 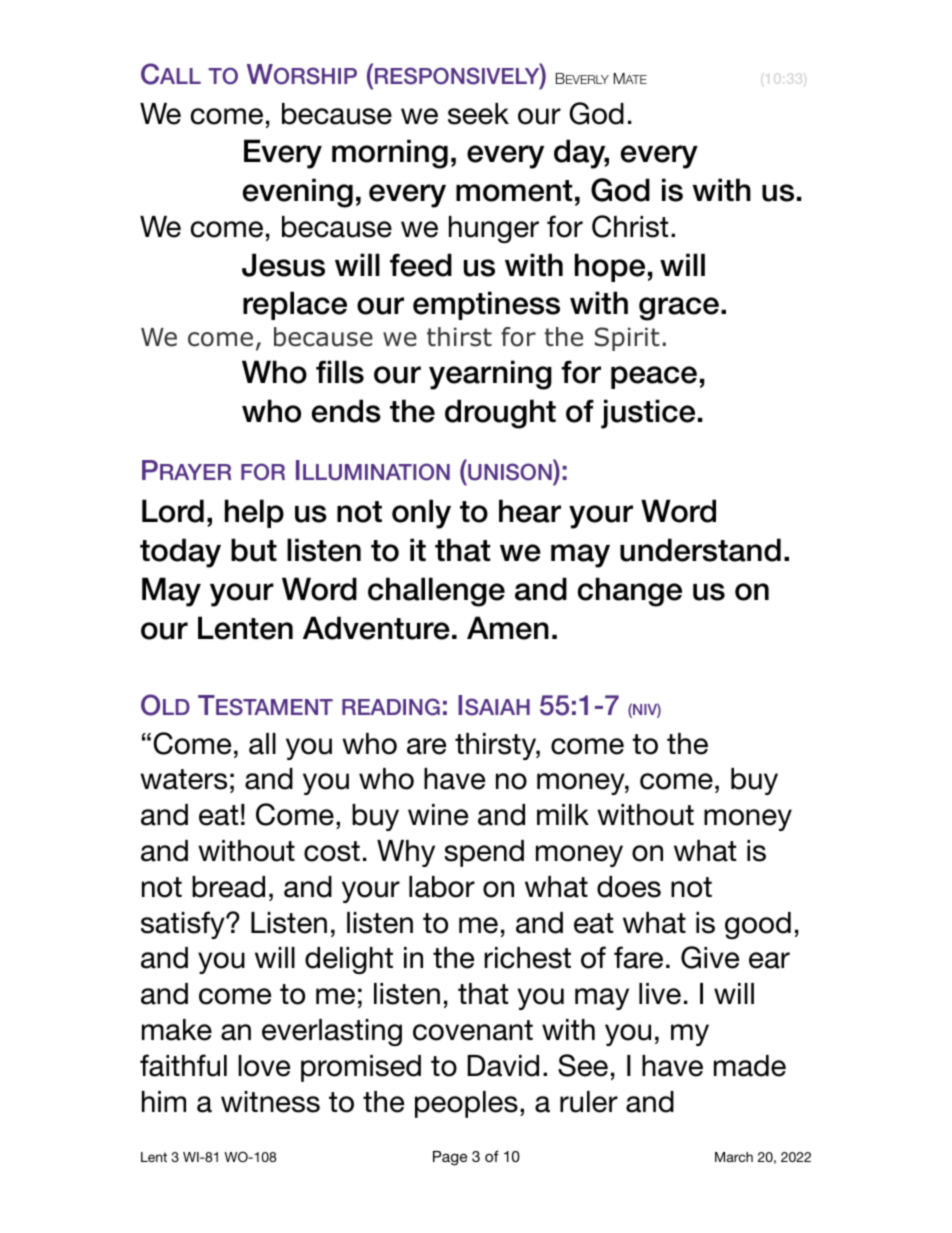 I want to click on but, so click(x=254, y=550).
